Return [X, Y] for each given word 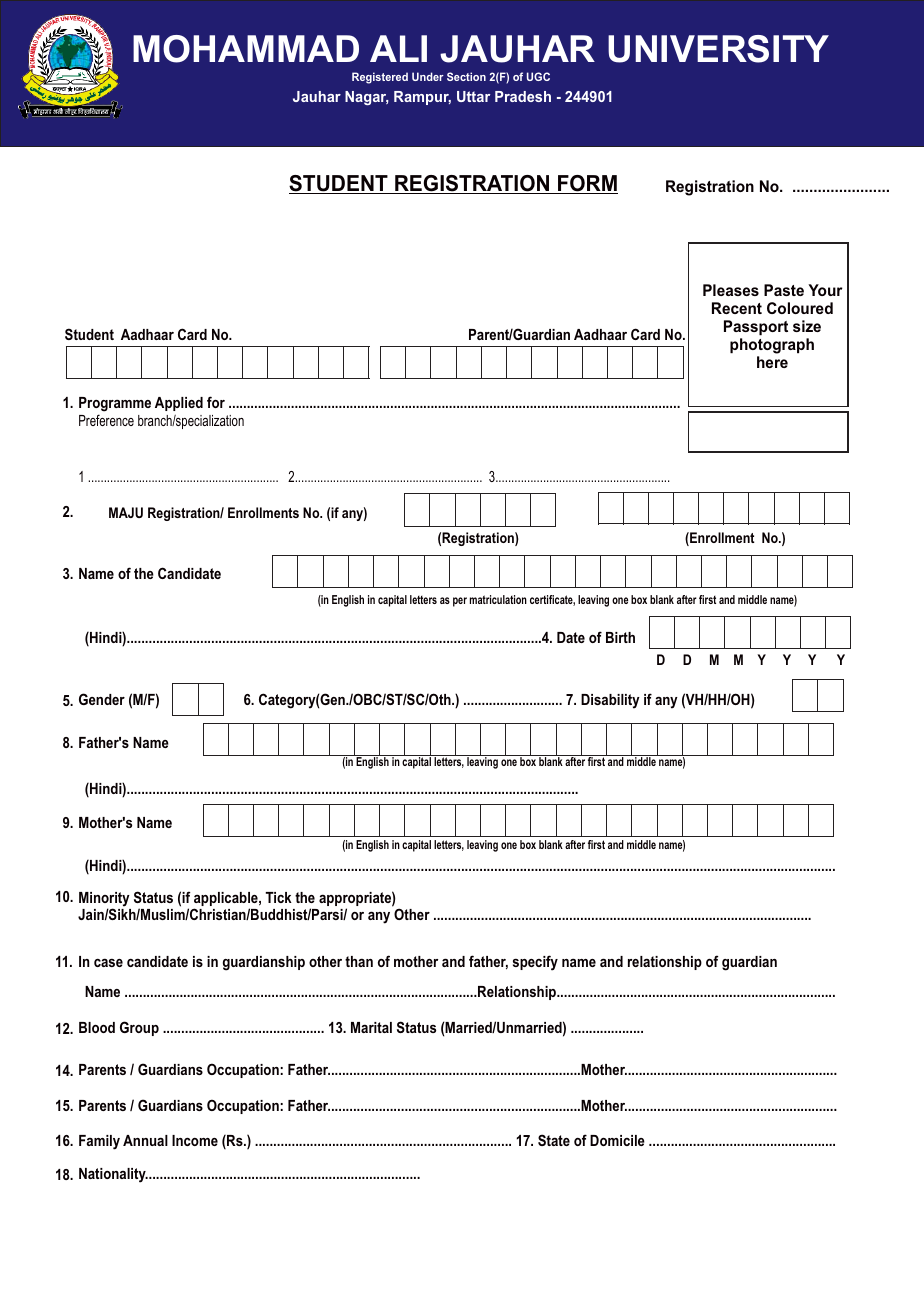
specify [535, 963]
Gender [102, 699]
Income [195, 1140]
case [108, 962]
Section [466, 76]
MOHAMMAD [246, 49]
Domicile [617, 1140]
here [772, 362]
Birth [620, 637]
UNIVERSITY [718, 49]
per [460, 602]
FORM [587, 184]
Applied [179, 404]
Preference [106, 420]
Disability [610, 701]
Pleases [731, 290]
